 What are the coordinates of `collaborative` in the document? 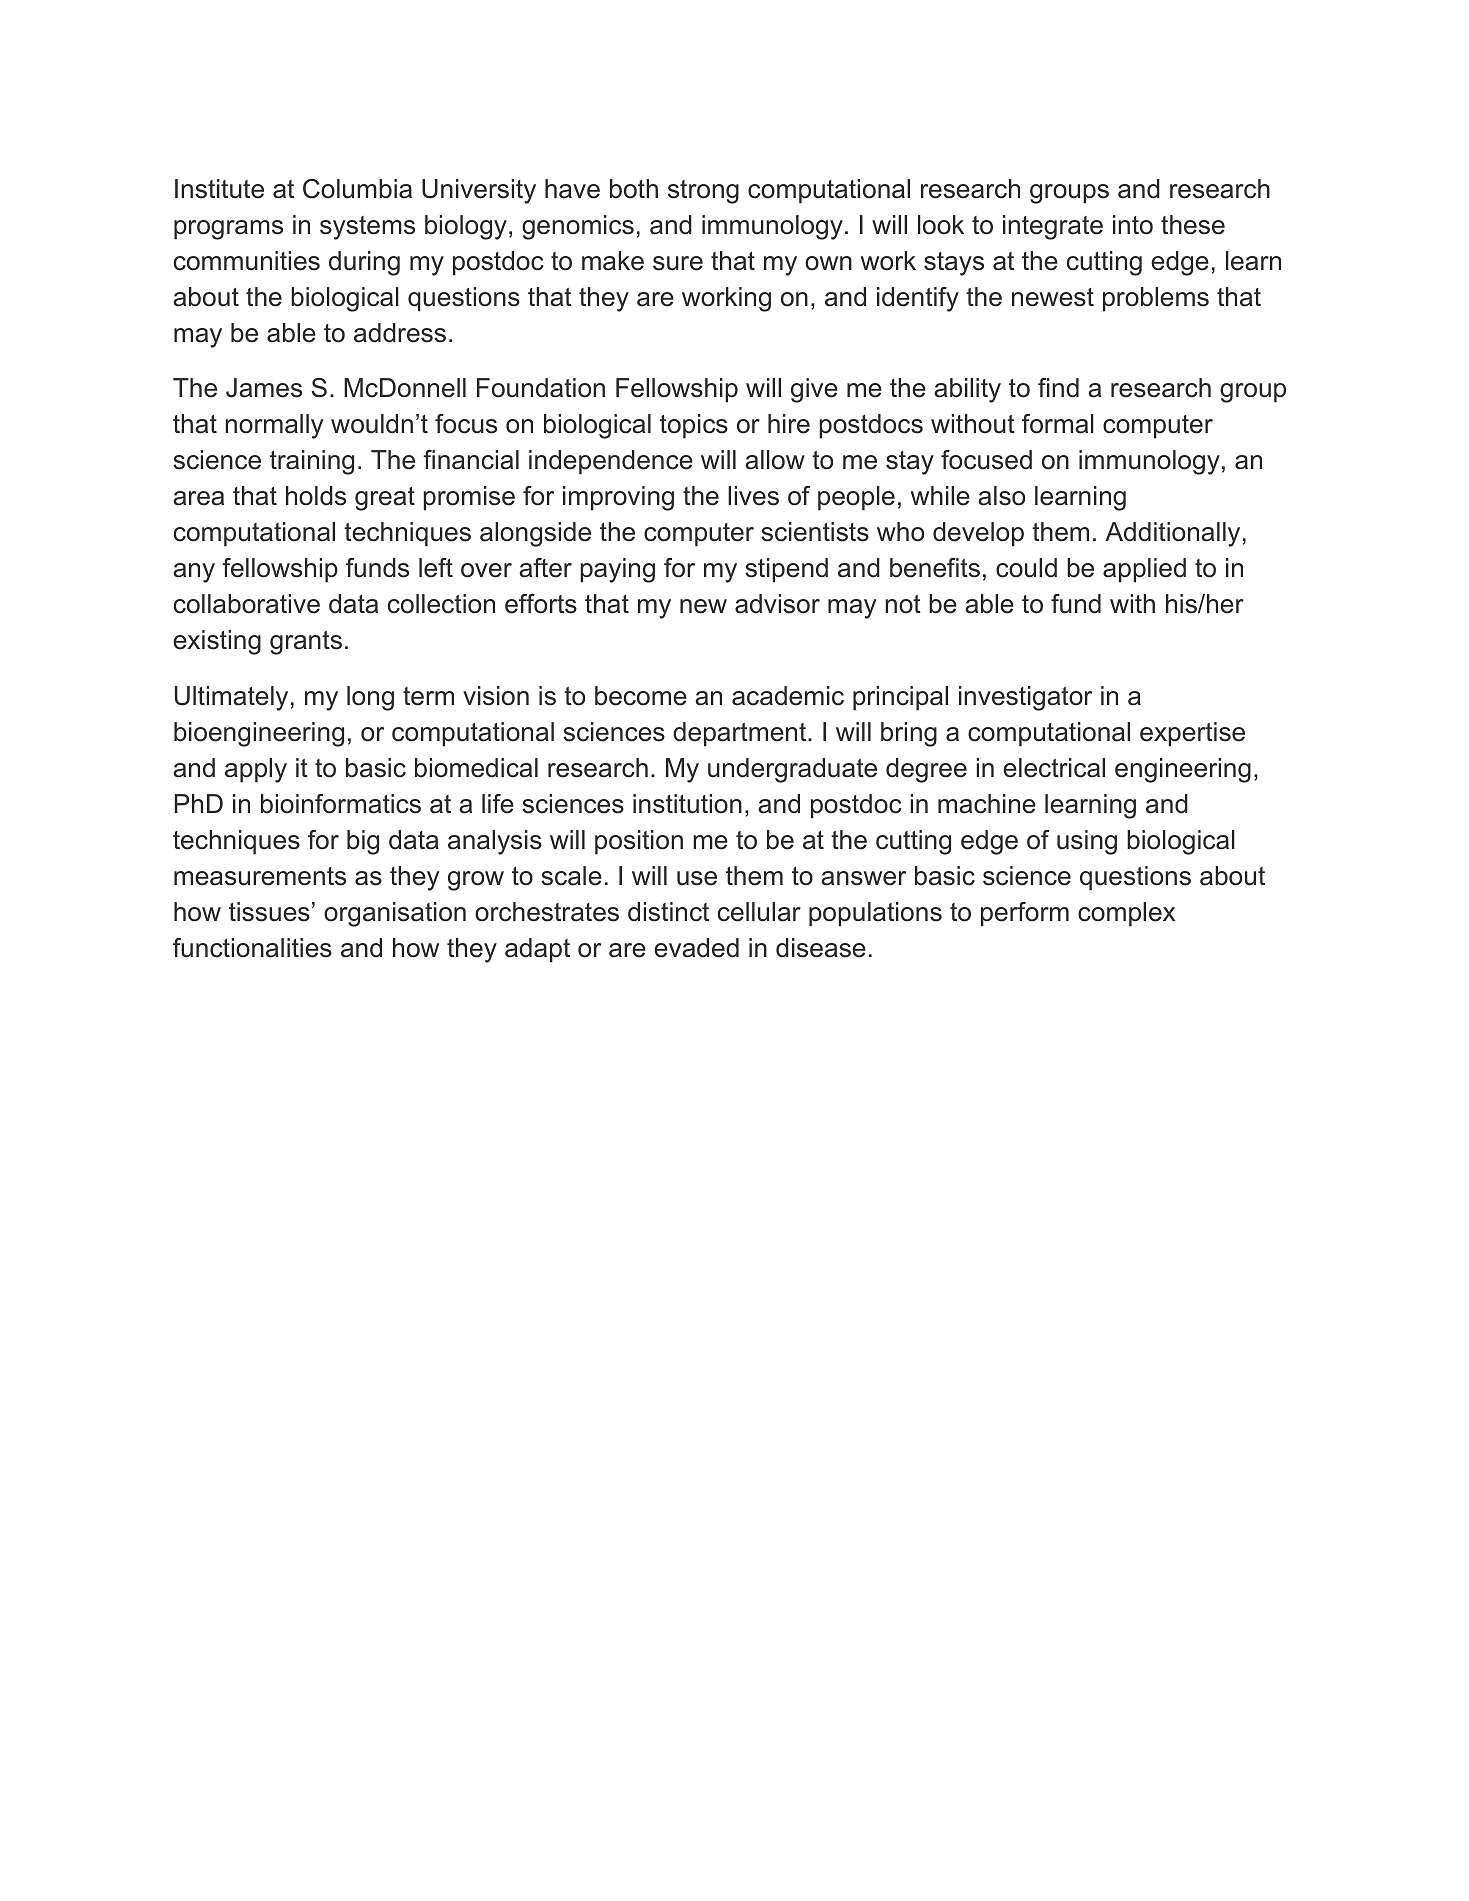 It's located at (247, 604).
